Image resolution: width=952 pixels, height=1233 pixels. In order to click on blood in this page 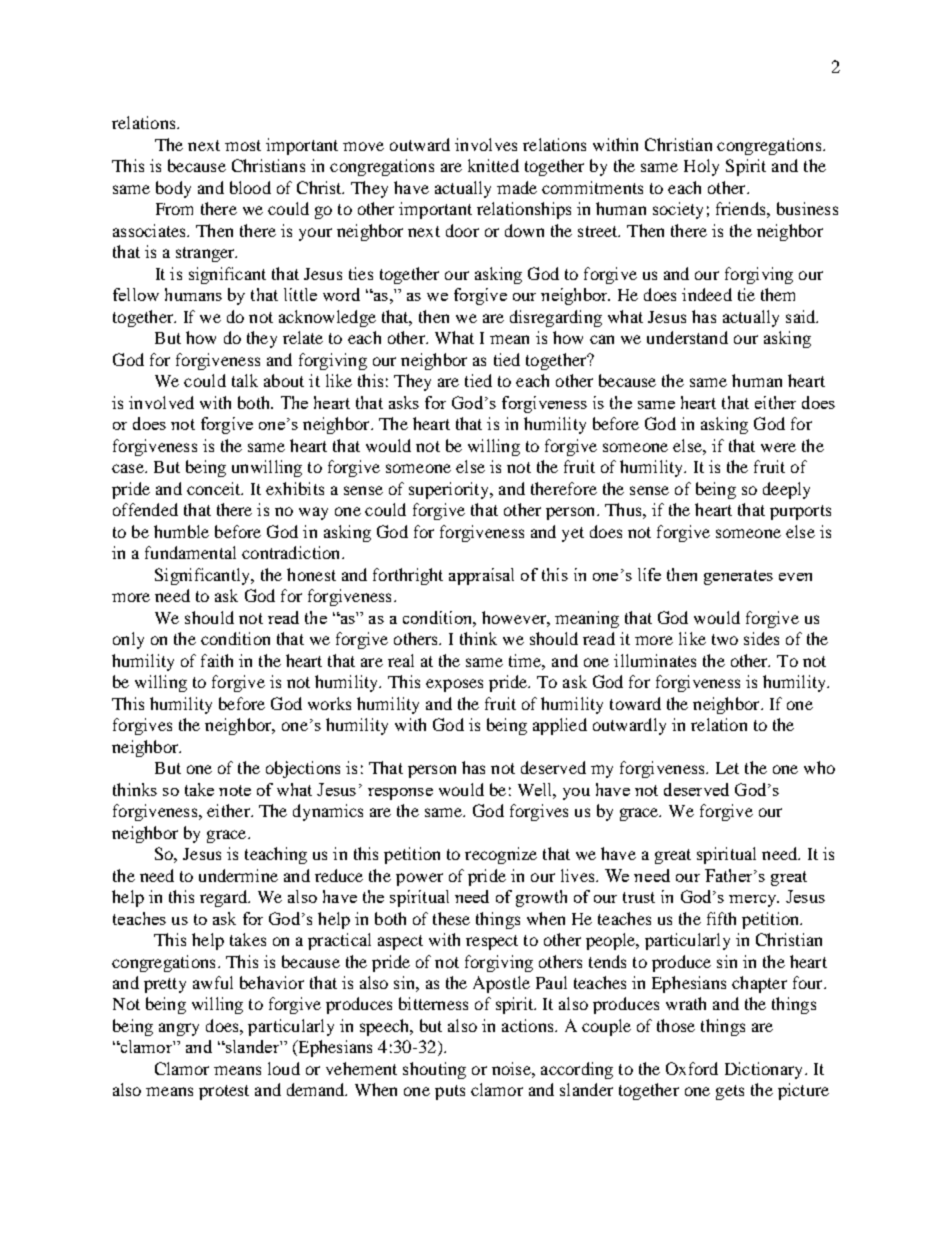, I will do `click(250, 187)`.
